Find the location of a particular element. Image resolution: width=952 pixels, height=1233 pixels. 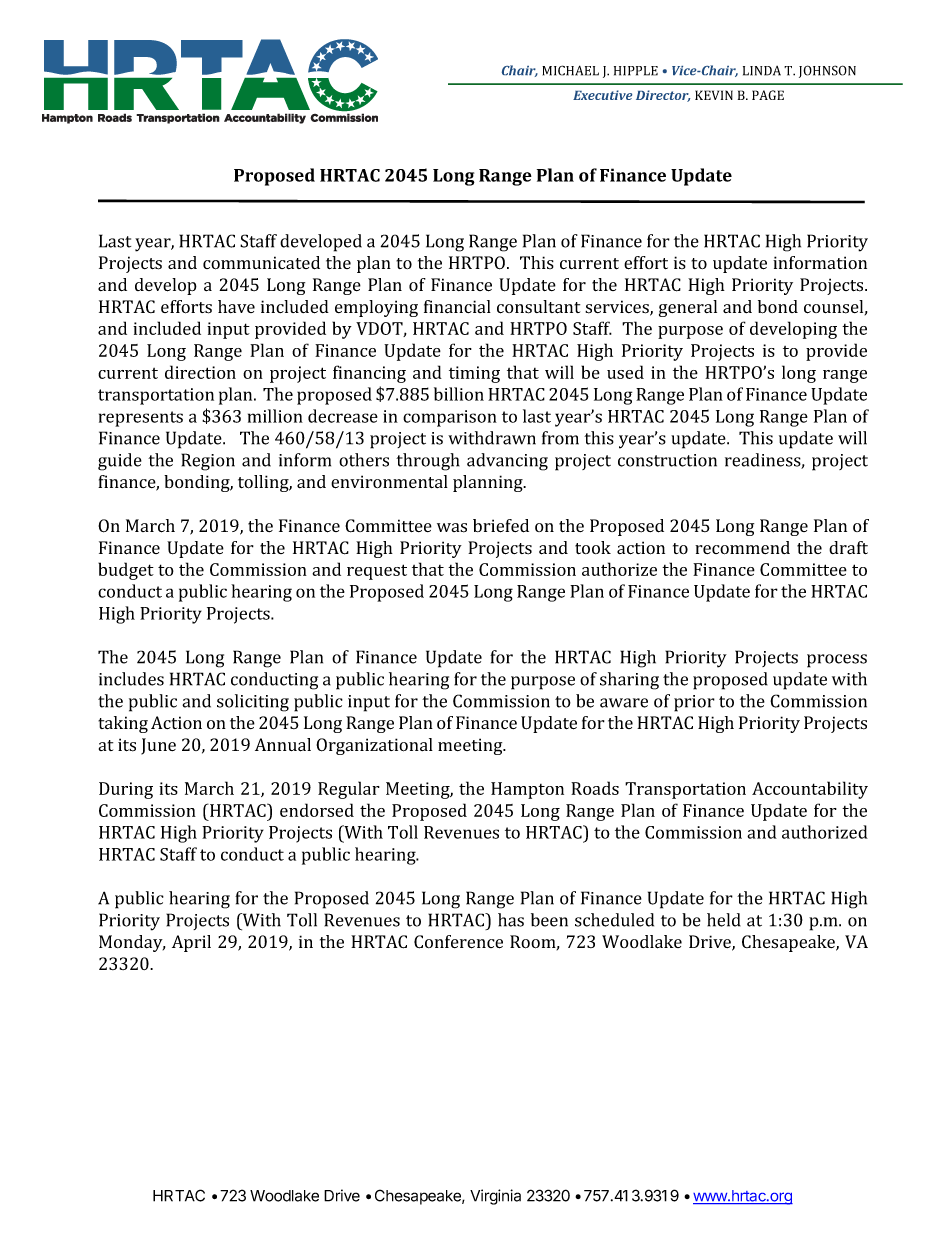

process is located at coordinates (837, 661).
